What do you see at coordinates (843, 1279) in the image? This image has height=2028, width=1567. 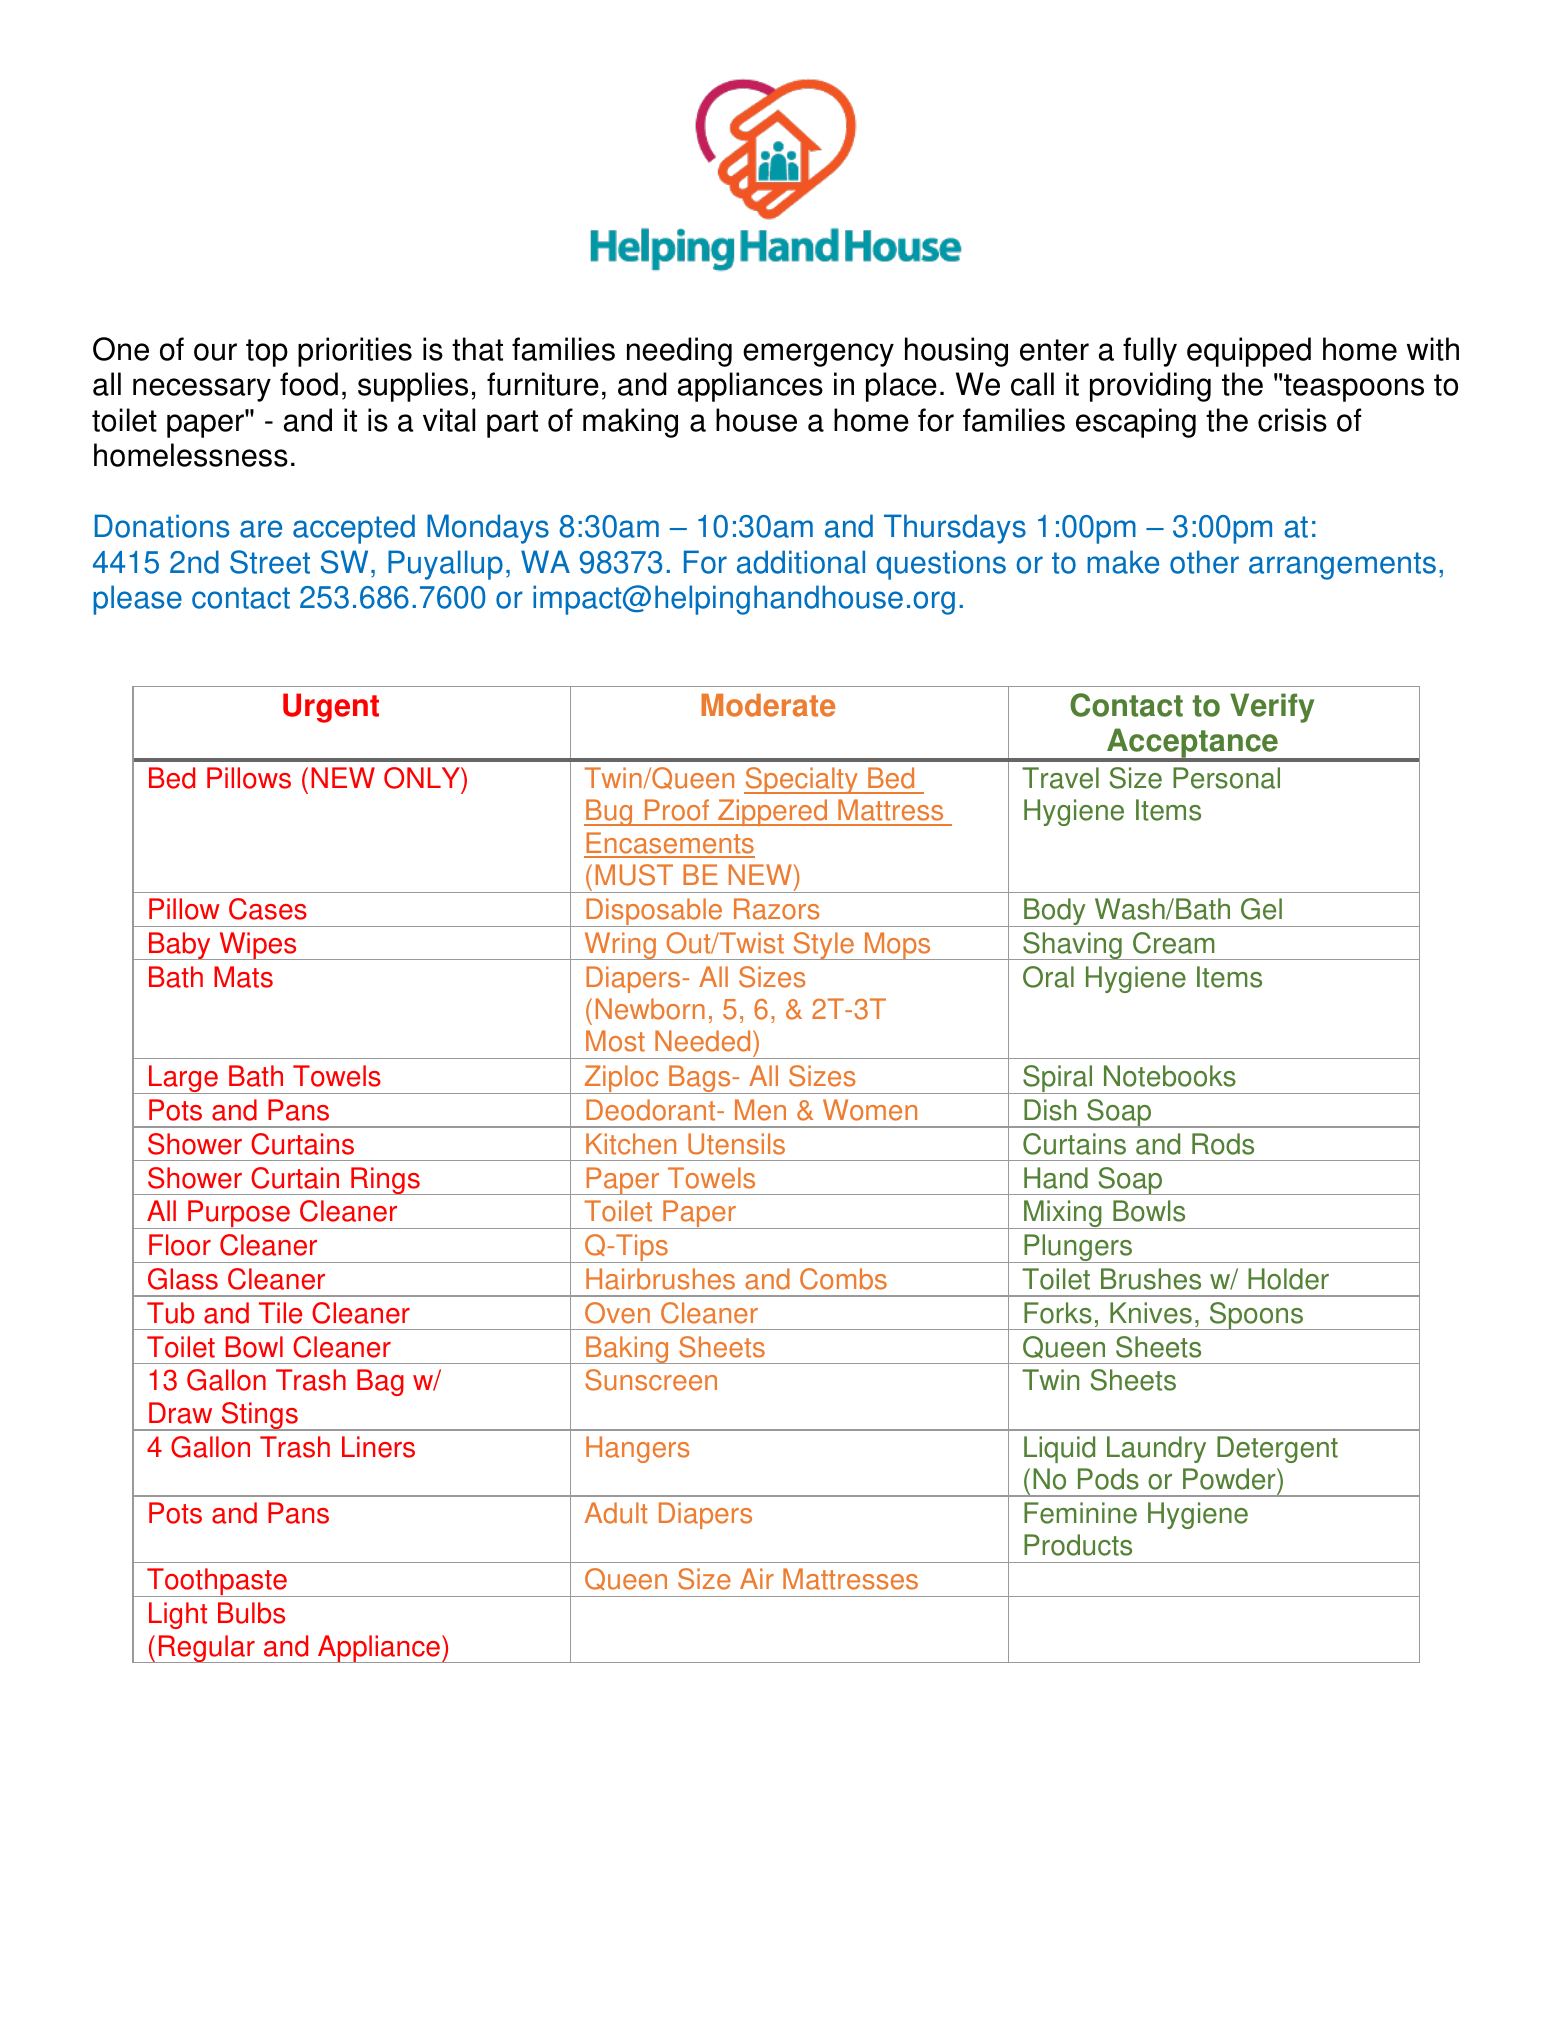 I see `Combs` at bounding box center [843, 1279].
